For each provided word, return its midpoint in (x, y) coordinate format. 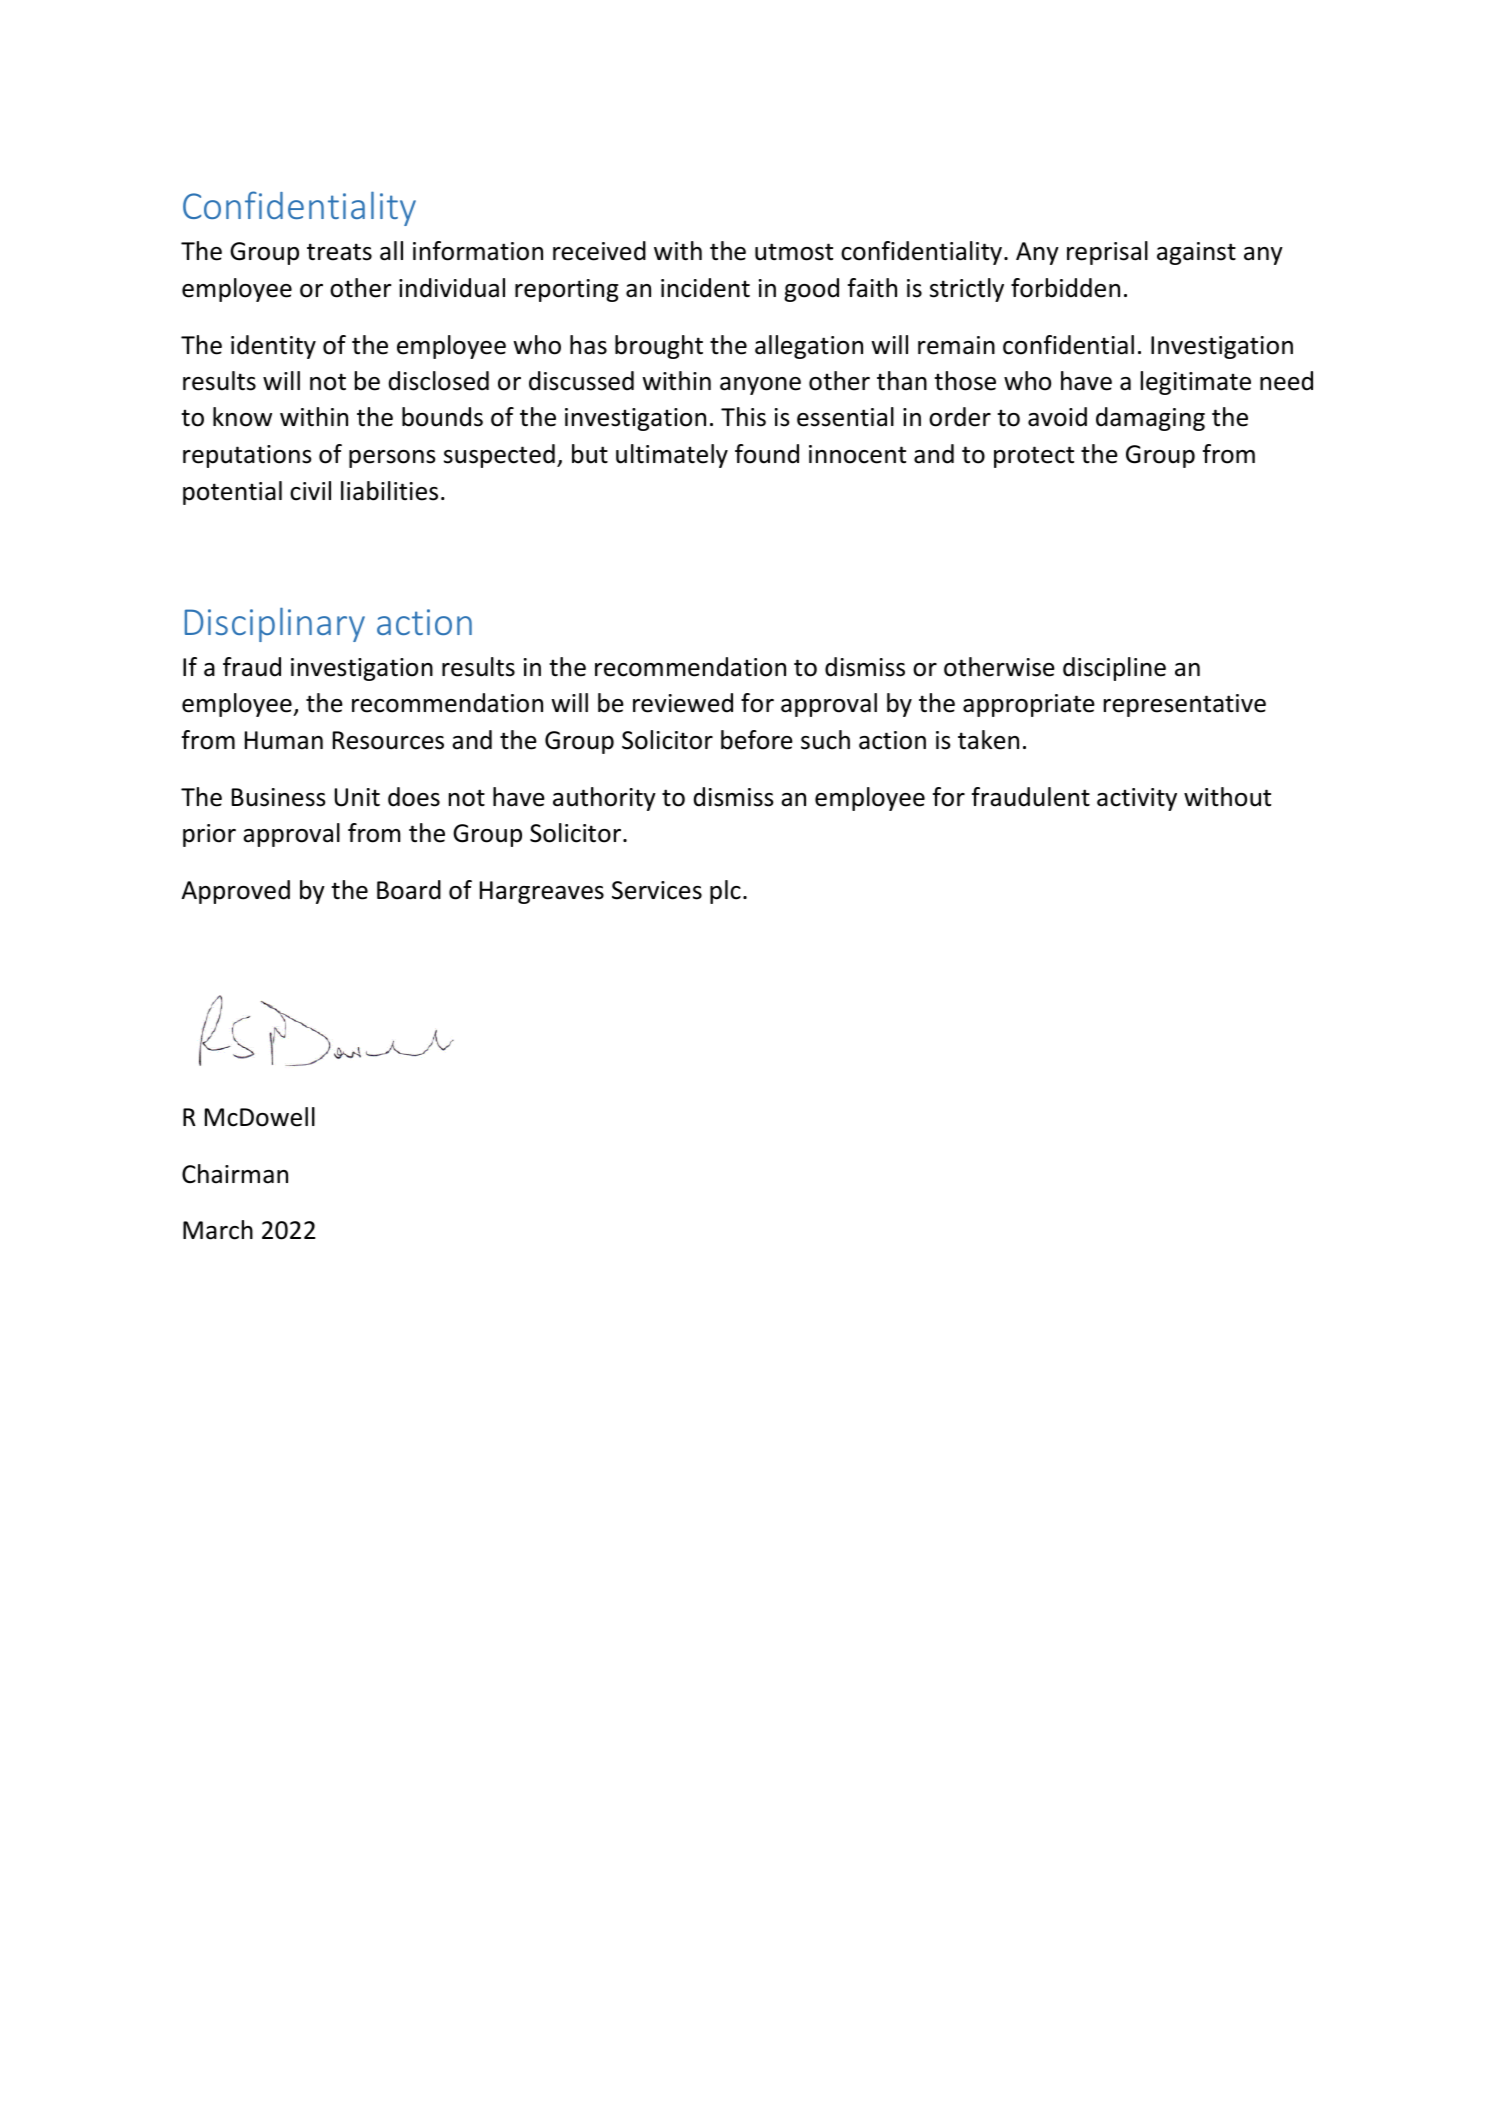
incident (705, 288)
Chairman (235, 1174)
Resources (388, 740)
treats (339, 252)
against (1196, 253)
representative (1185, 705)
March (218, 1230)
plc (725, 892)
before (757, 740)
